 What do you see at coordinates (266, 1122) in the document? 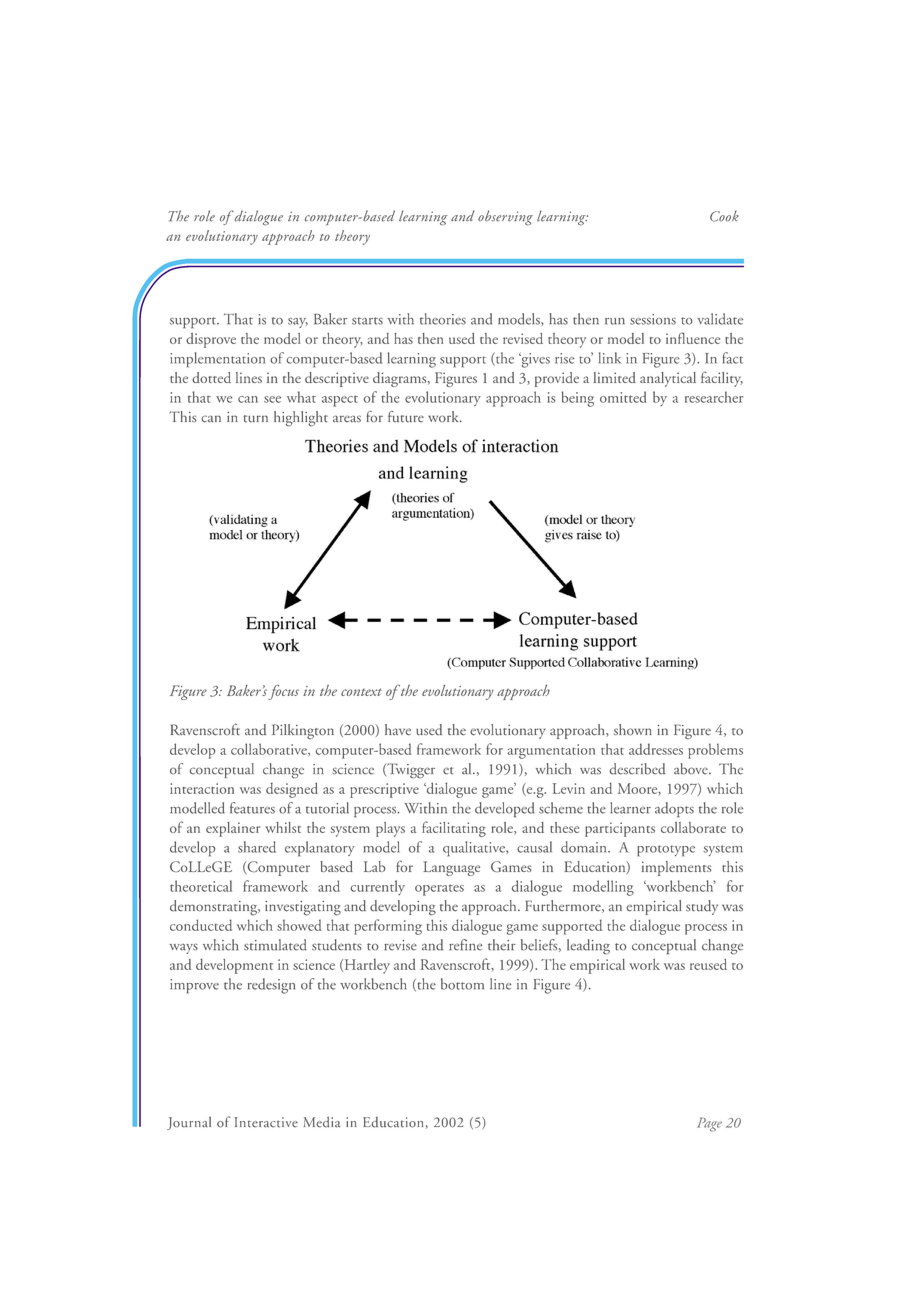
I see `Interactive` at bounding box center [266, 1122].
